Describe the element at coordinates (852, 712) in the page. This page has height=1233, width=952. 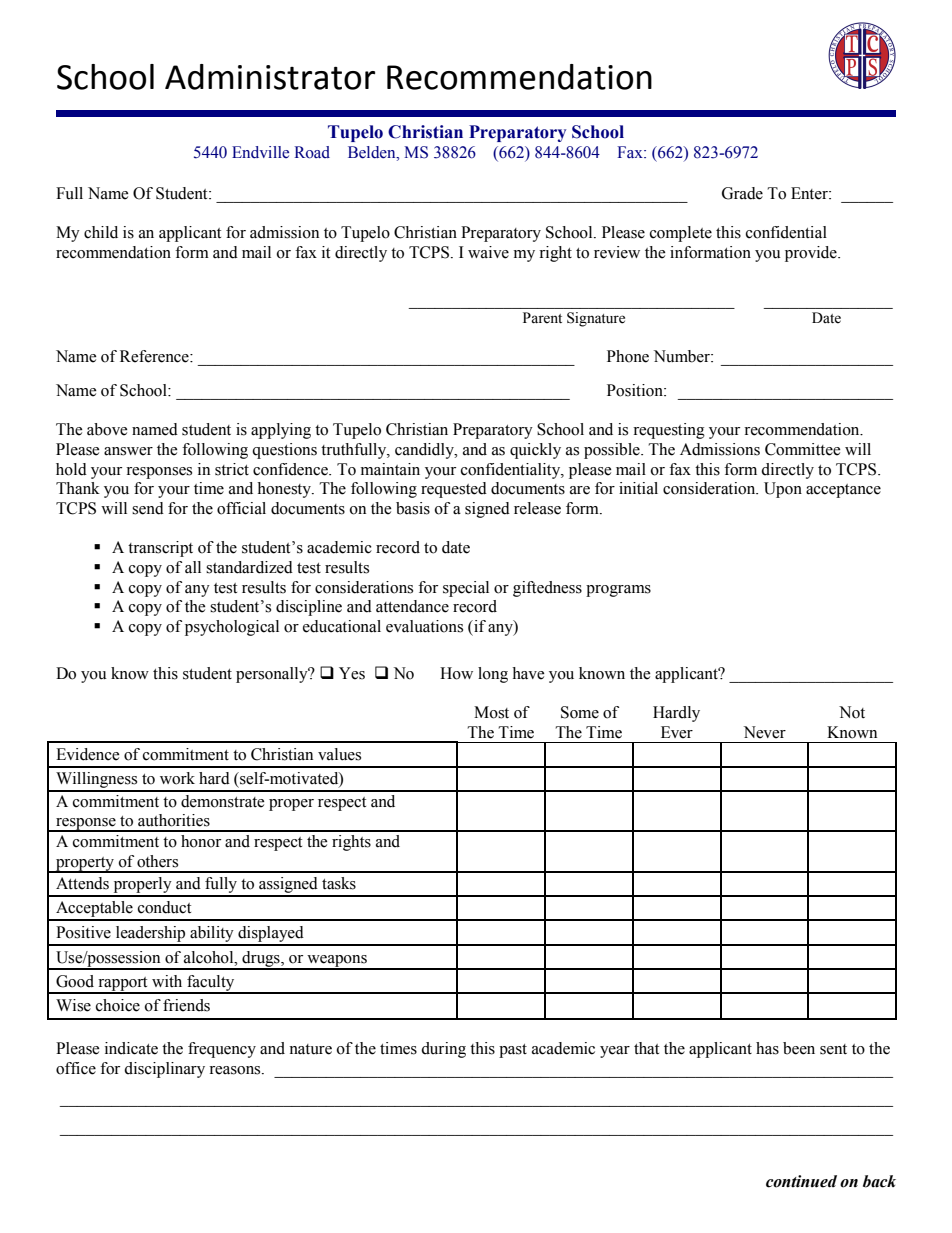
I see `Not` at that location.
